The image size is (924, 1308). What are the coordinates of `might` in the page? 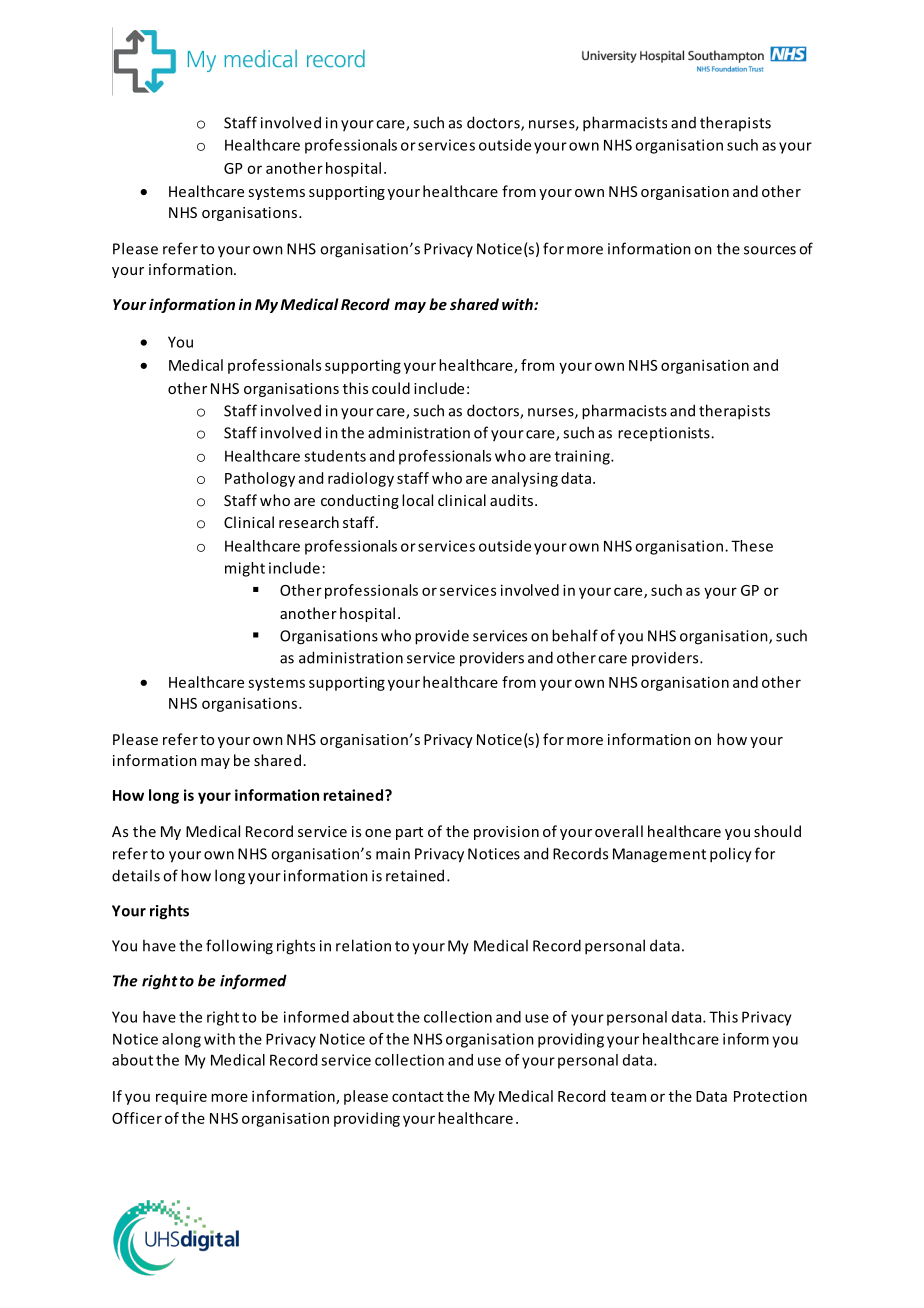 It's located at (245, 569).
